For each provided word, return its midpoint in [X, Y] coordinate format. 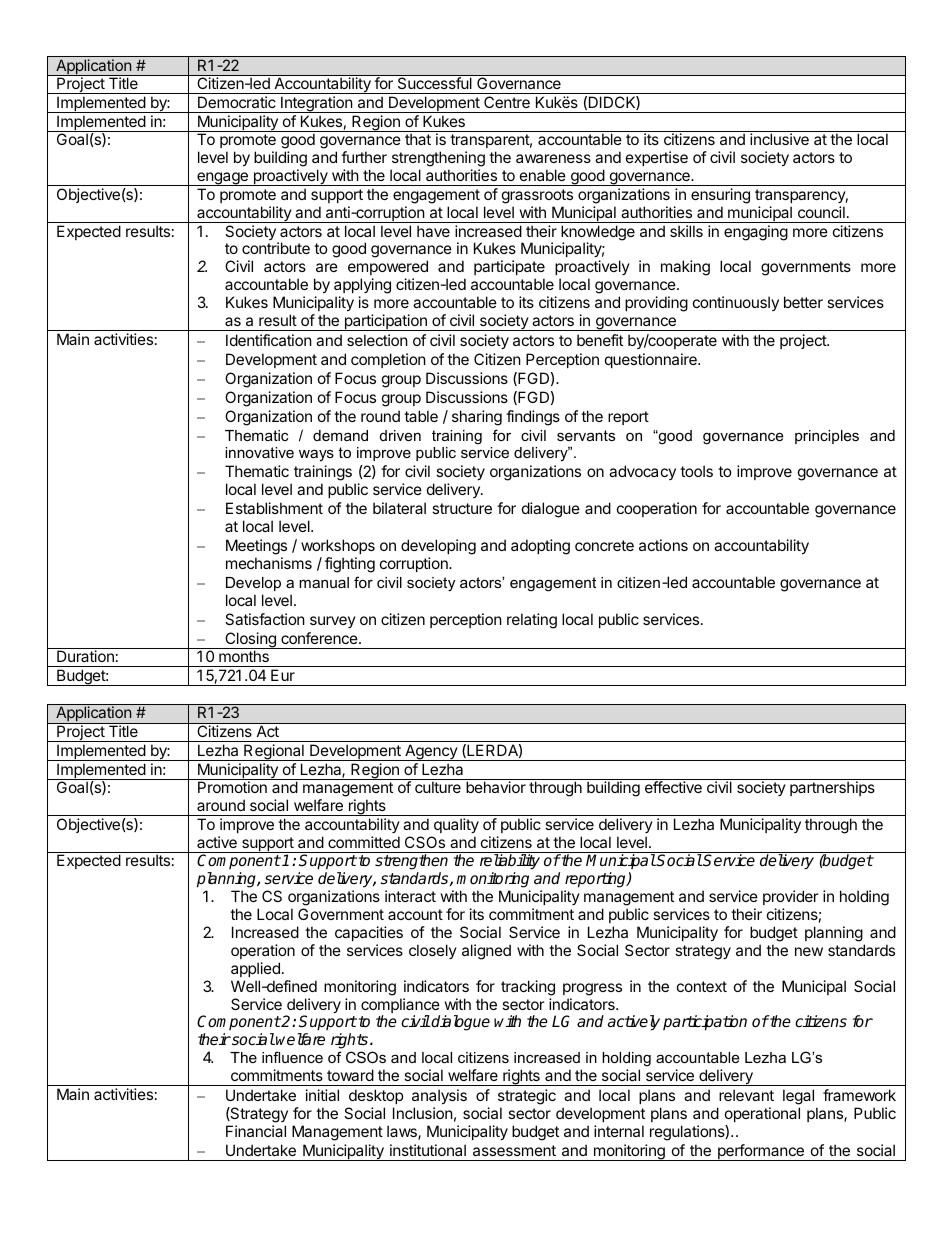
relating [532, 621]
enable [543, 175]
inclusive [779, 139]
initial [322, 1095]
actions [663, 545]
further [364, 157]
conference [319, 638]
